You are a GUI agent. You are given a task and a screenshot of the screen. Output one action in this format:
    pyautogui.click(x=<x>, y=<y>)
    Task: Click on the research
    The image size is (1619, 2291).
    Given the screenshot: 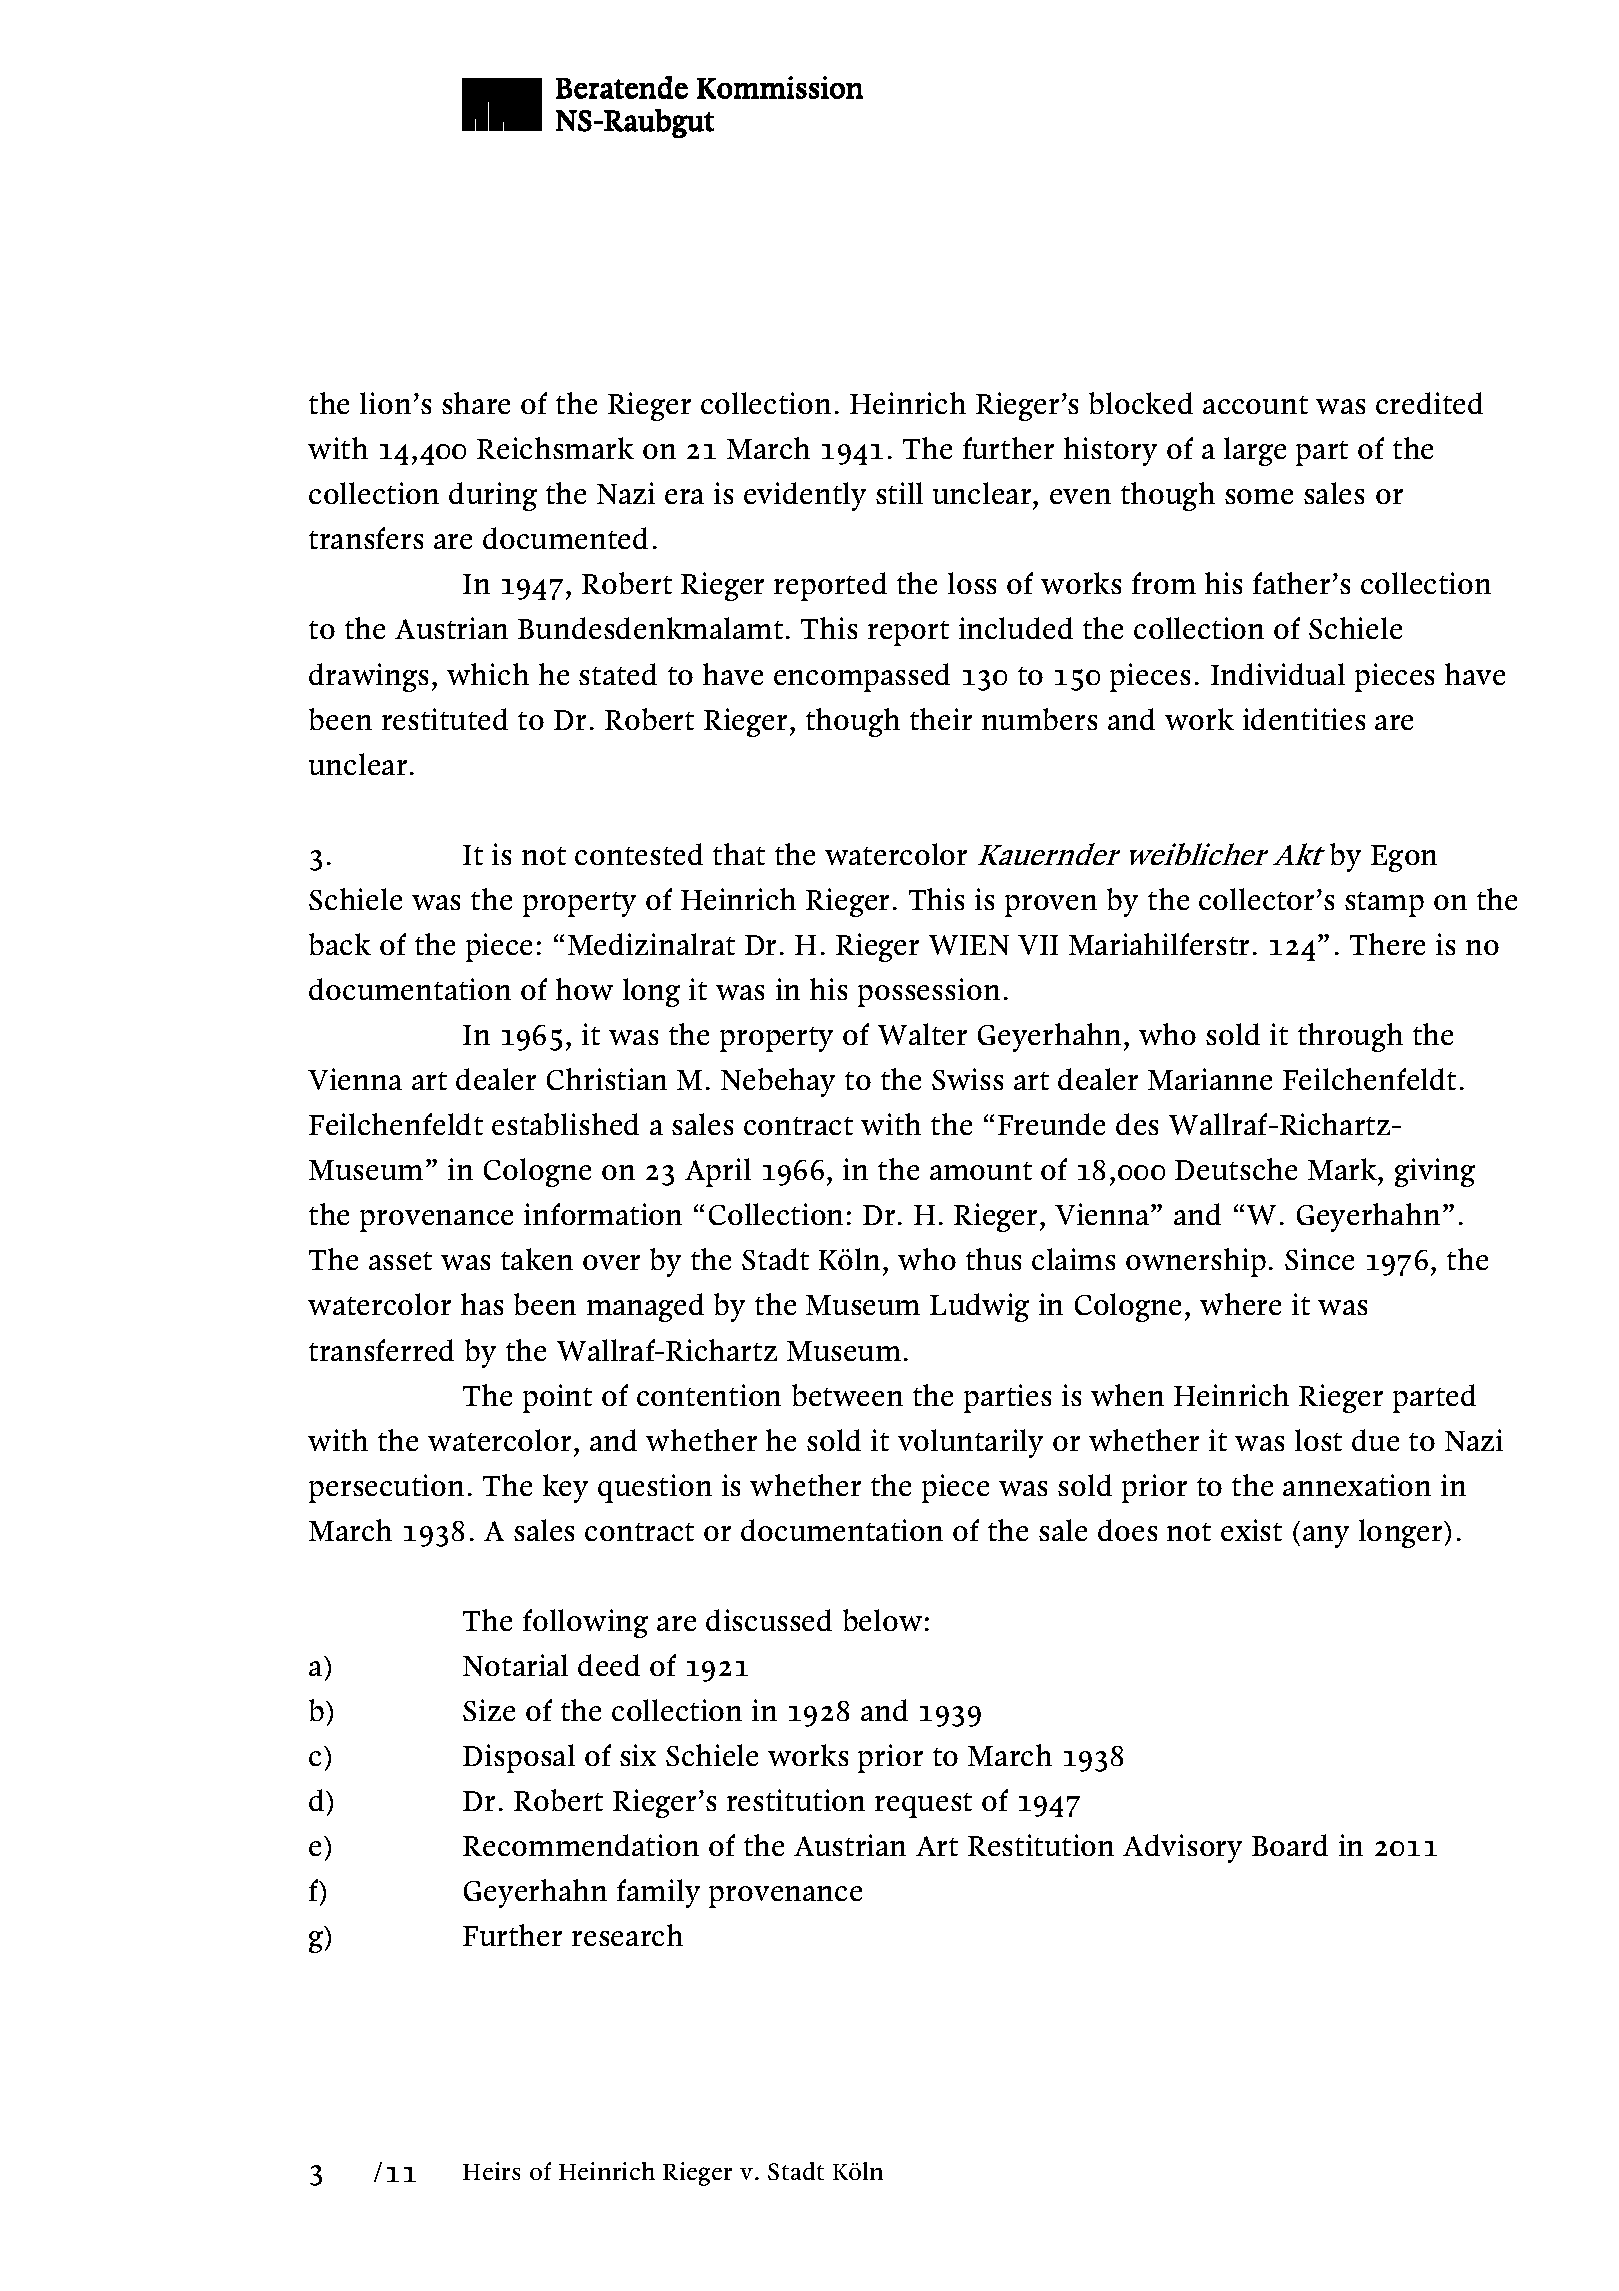 What is the action you would take?
    pyautogui.click(x=627, y=1935)
